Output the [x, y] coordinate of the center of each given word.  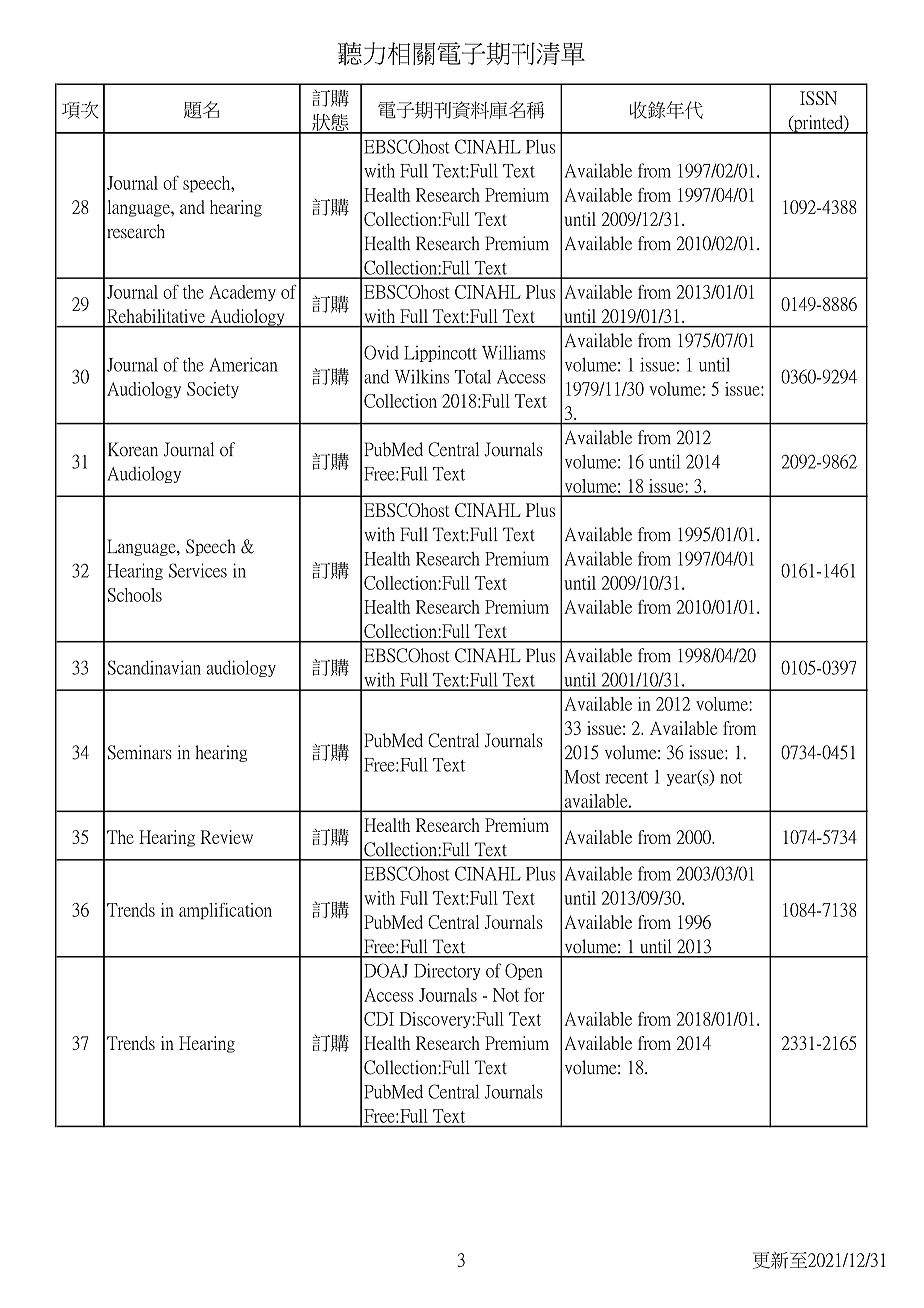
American [243, 364]
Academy [242, 293]
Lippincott [440, 353]
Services [198, 570]
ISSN [818, 98]
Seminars [140, 752]
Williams [513, 352]
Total [473, 376]
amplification [225, 911]
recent [626, 778]
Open [524, 971]
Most [582, 777]
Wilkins [421, 376]
